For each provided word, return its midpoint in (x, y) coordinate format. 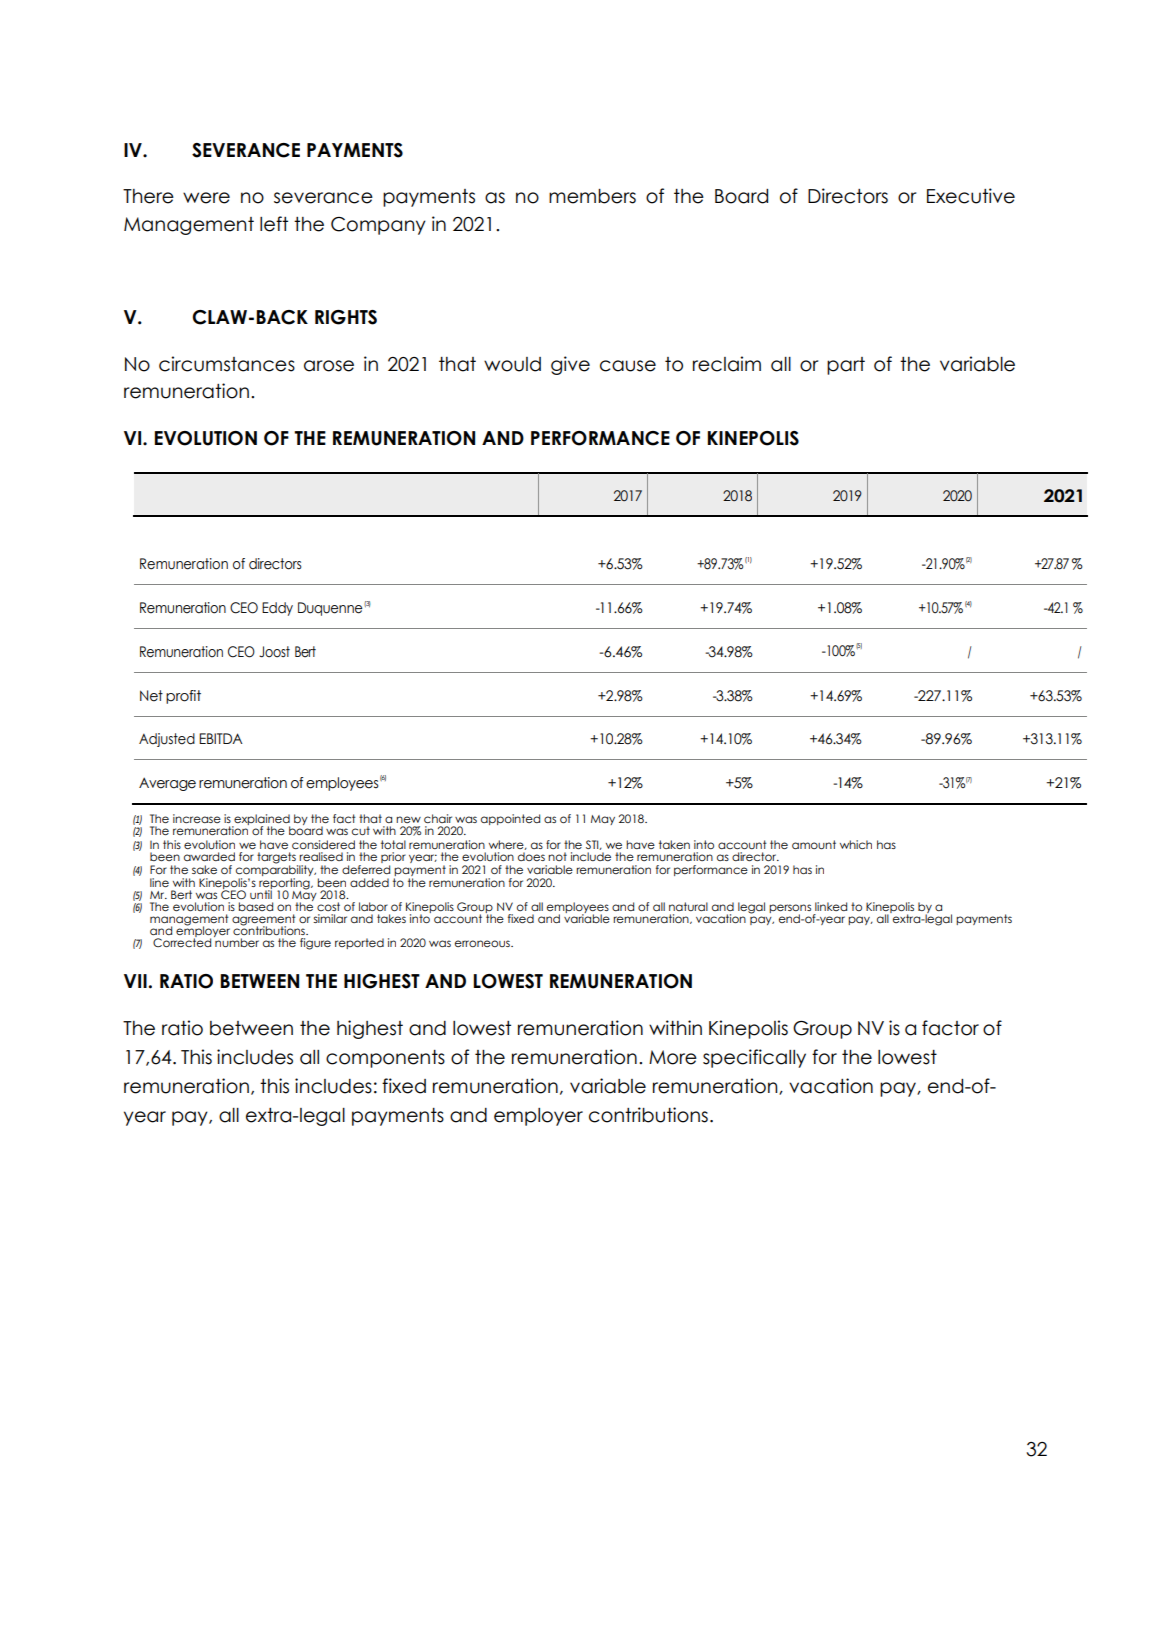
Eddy (277, 609)
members (592, 196)
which (856, 844)
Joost (274, 652)
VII (135, 981)
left (274, 224)
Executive (971, 196)
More (673, 1057)
